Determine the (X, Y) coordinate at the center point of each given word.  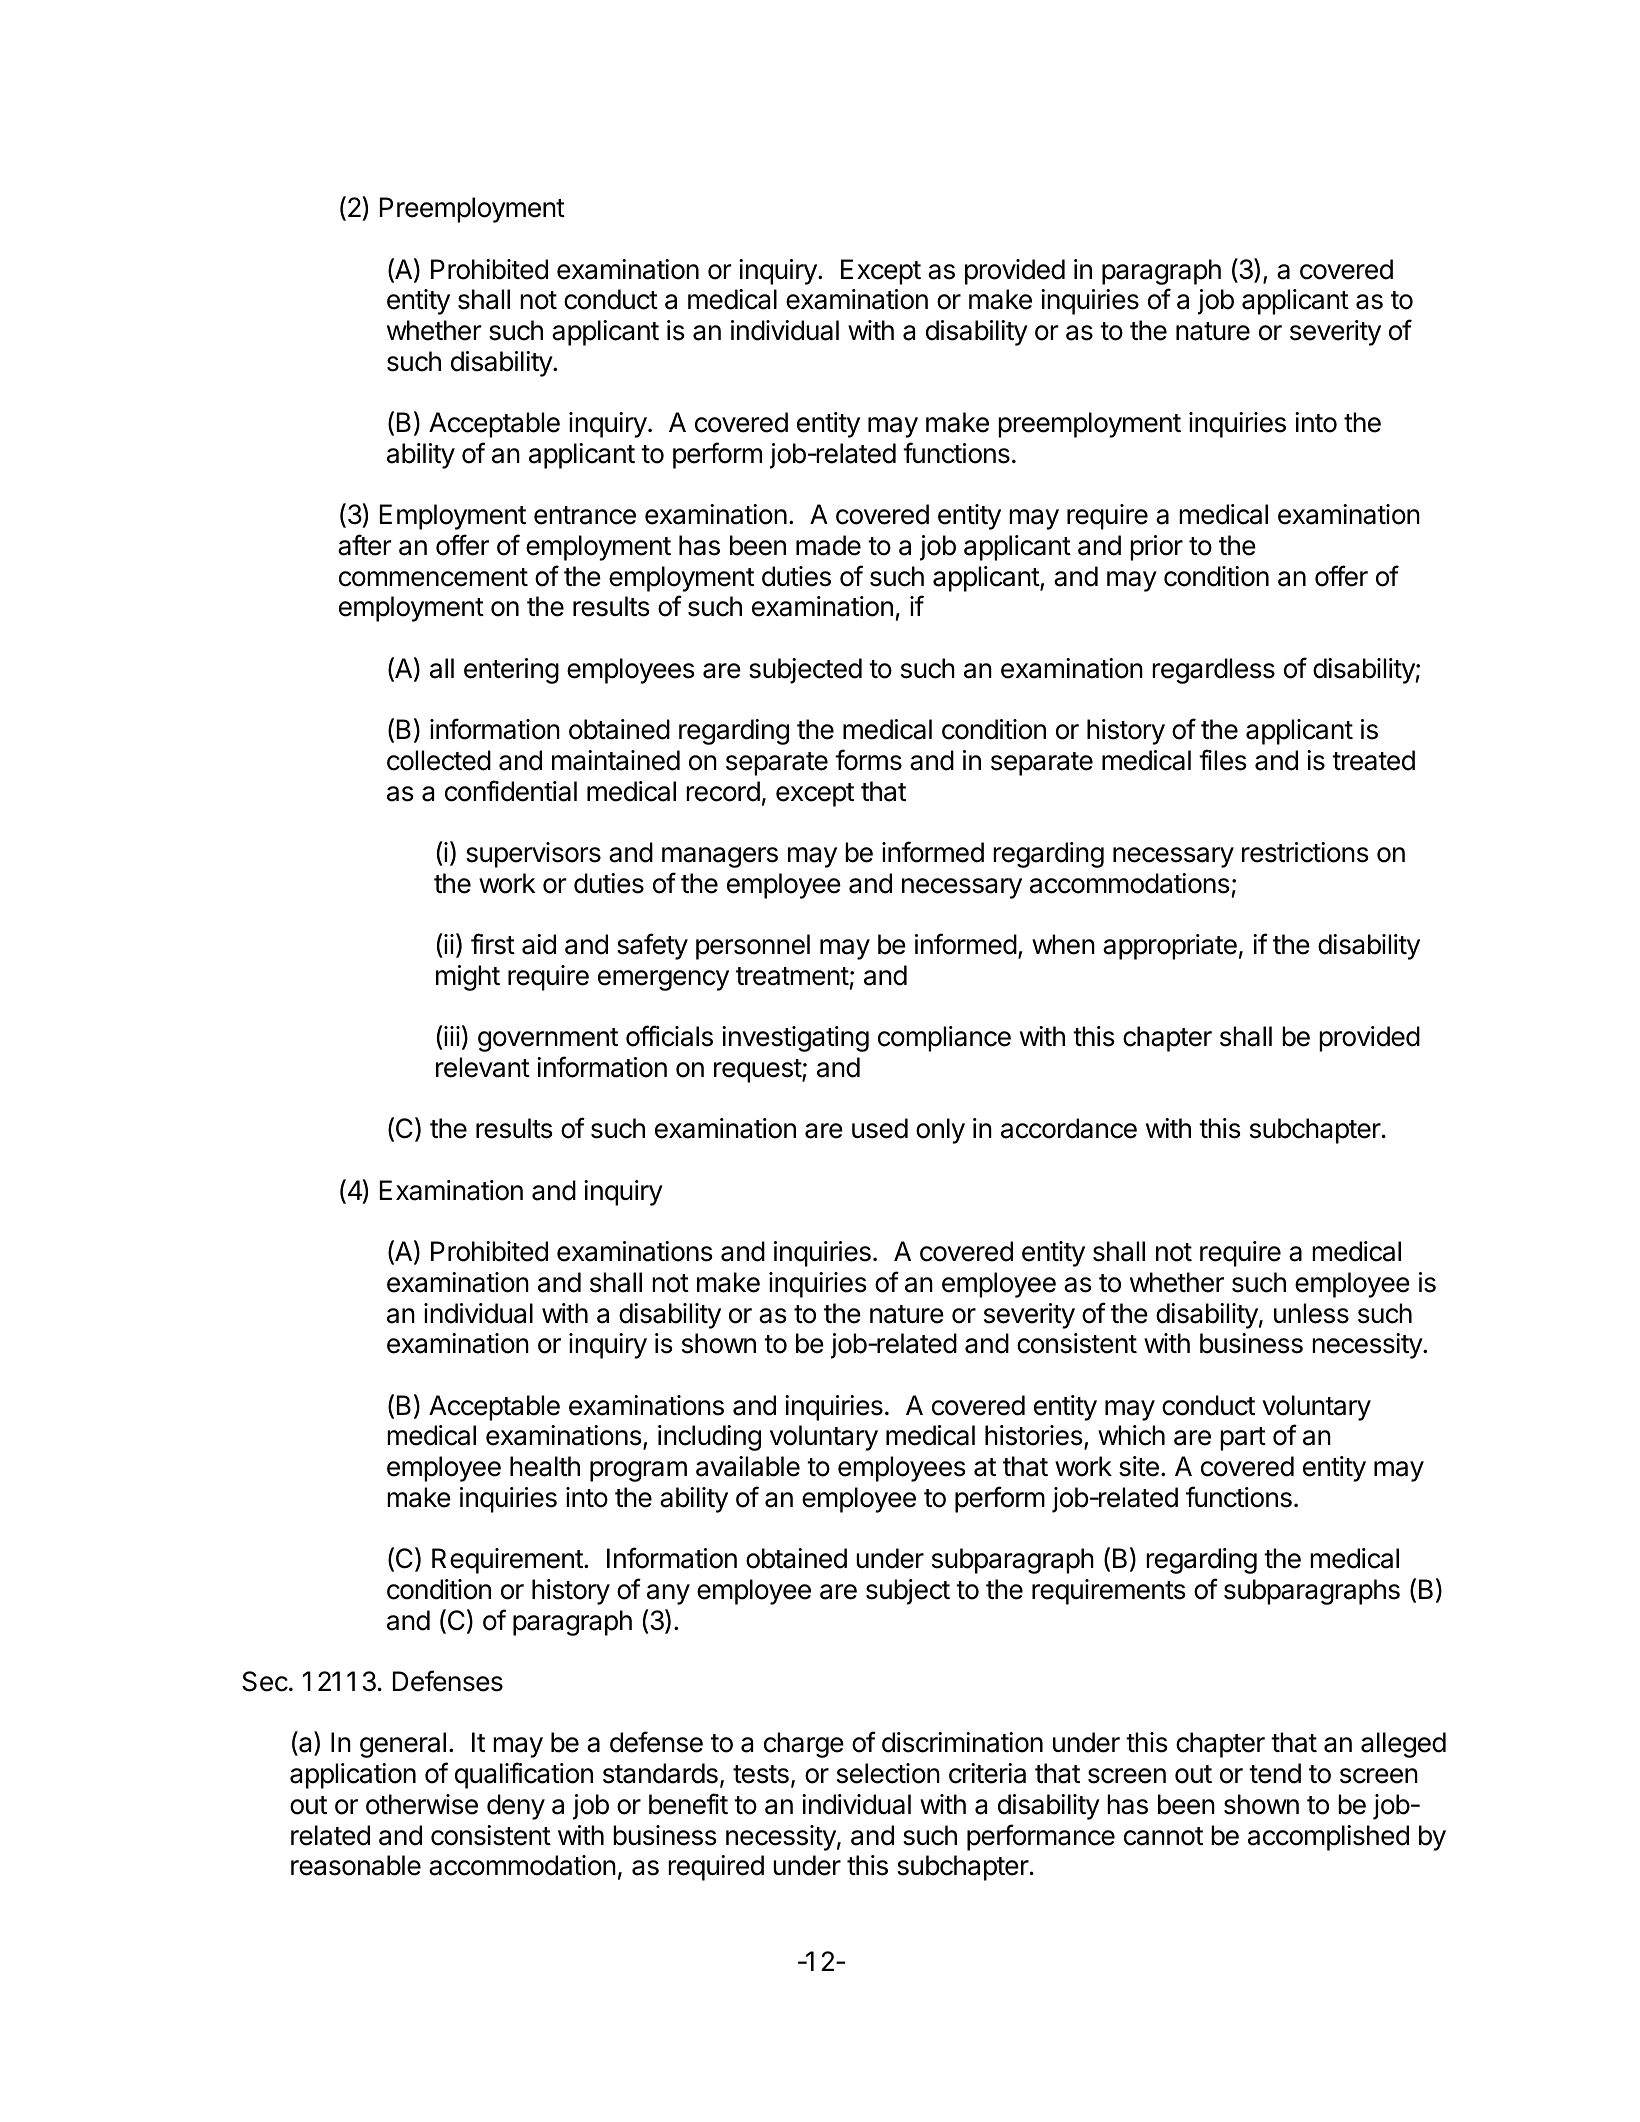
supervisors (533, 855)
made (828, 545)
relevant (483, 1067)
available (748, 1466)
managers (720, 857)
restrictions (1305, 852)
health (545, 1466)
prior (1156, 548)
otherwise (422, 1804)
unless (1311, 1313)
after (365, 545)
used (880, 1128)
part (1243, 1439)
